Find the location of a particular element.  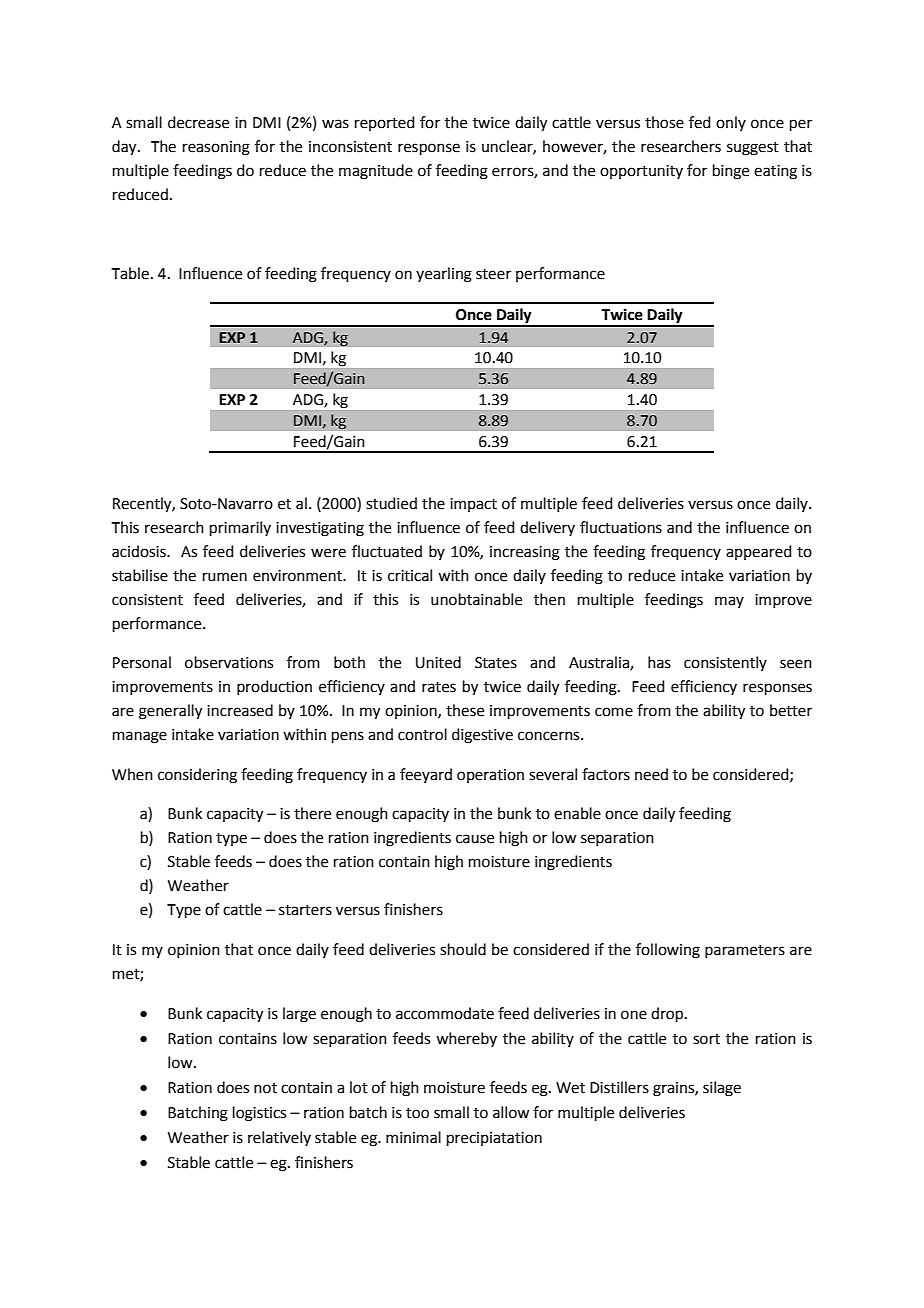

silage is located at coordinates (722, 1089).
